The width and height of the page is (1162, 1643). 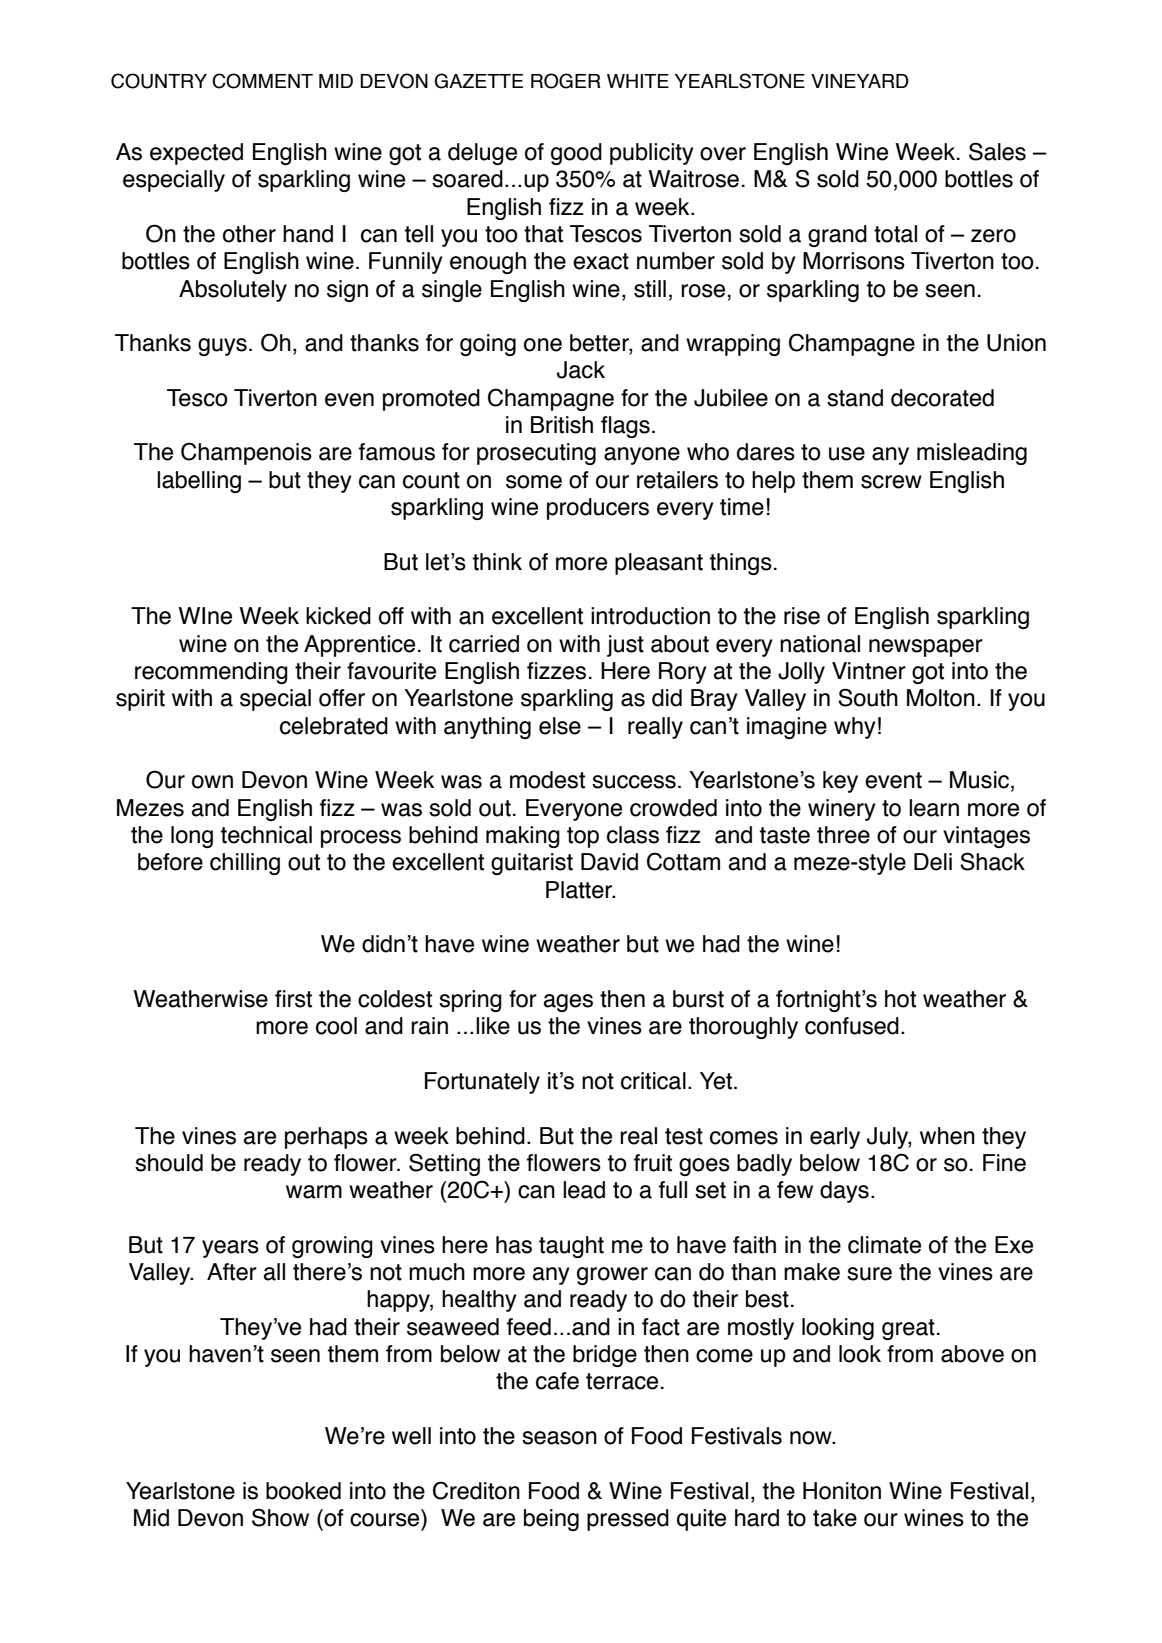 I want to click on COMMENT, so click(x=262, y=81).
